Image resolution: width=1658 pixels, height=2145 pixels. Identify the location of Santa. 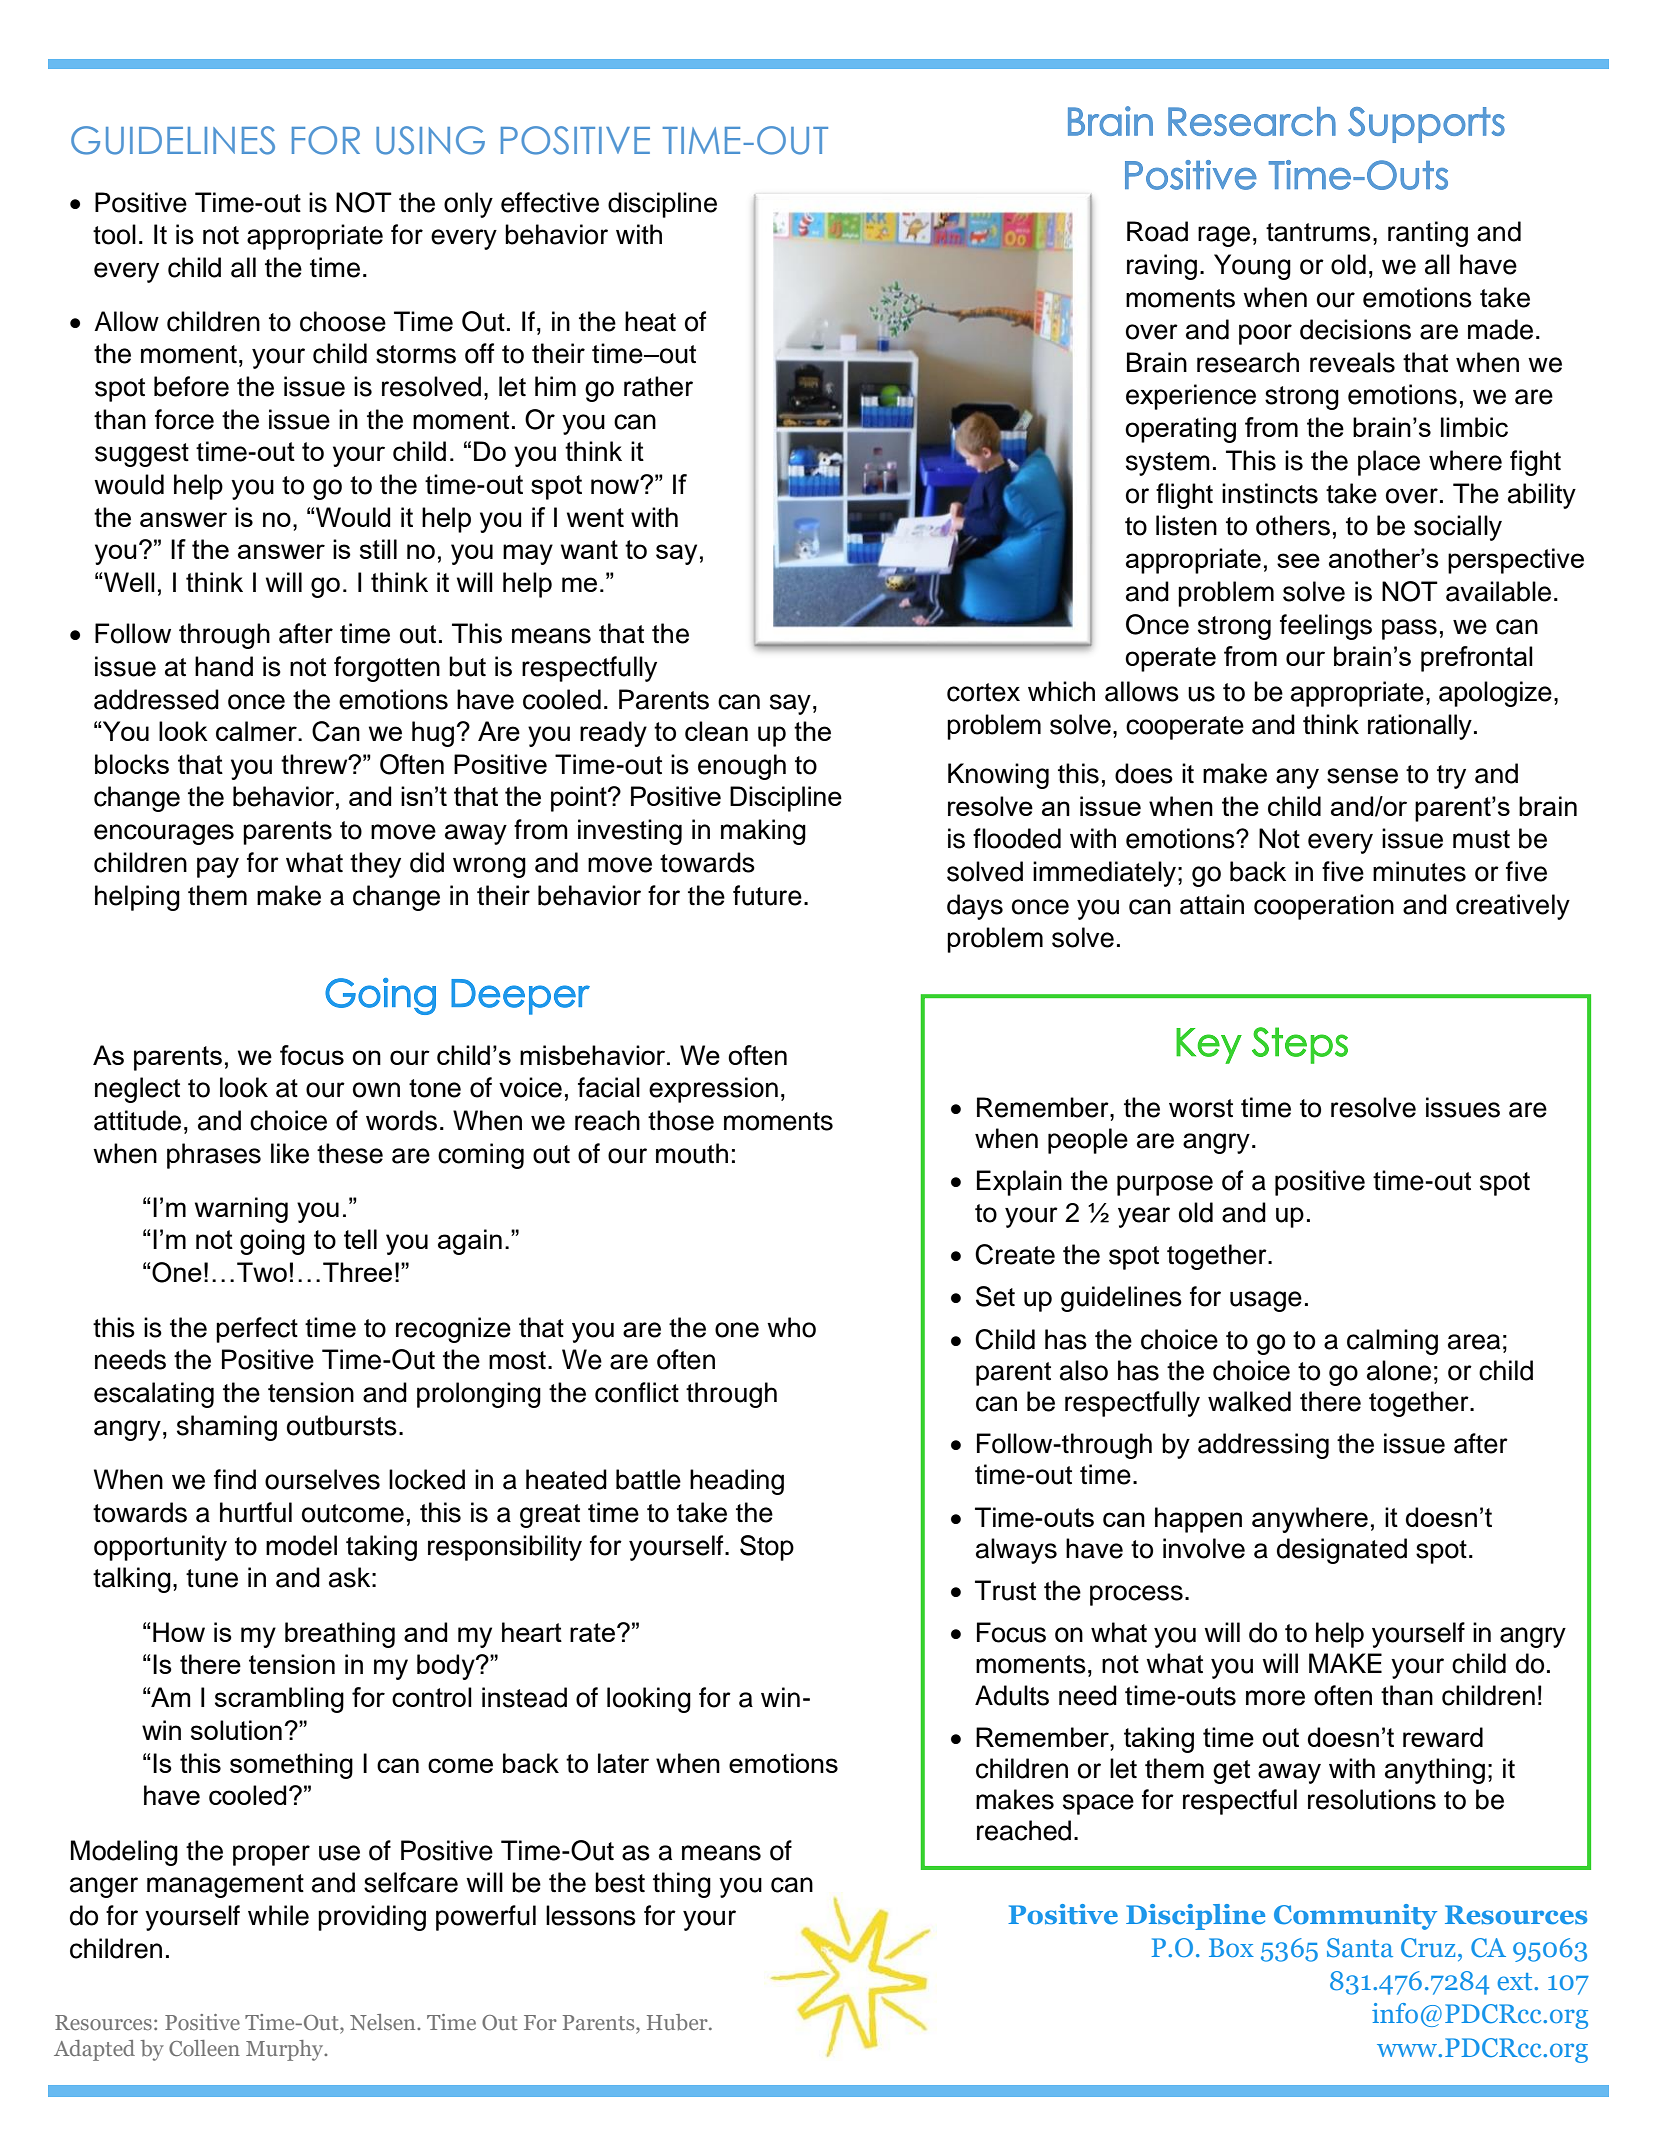
(1360, 1948).
